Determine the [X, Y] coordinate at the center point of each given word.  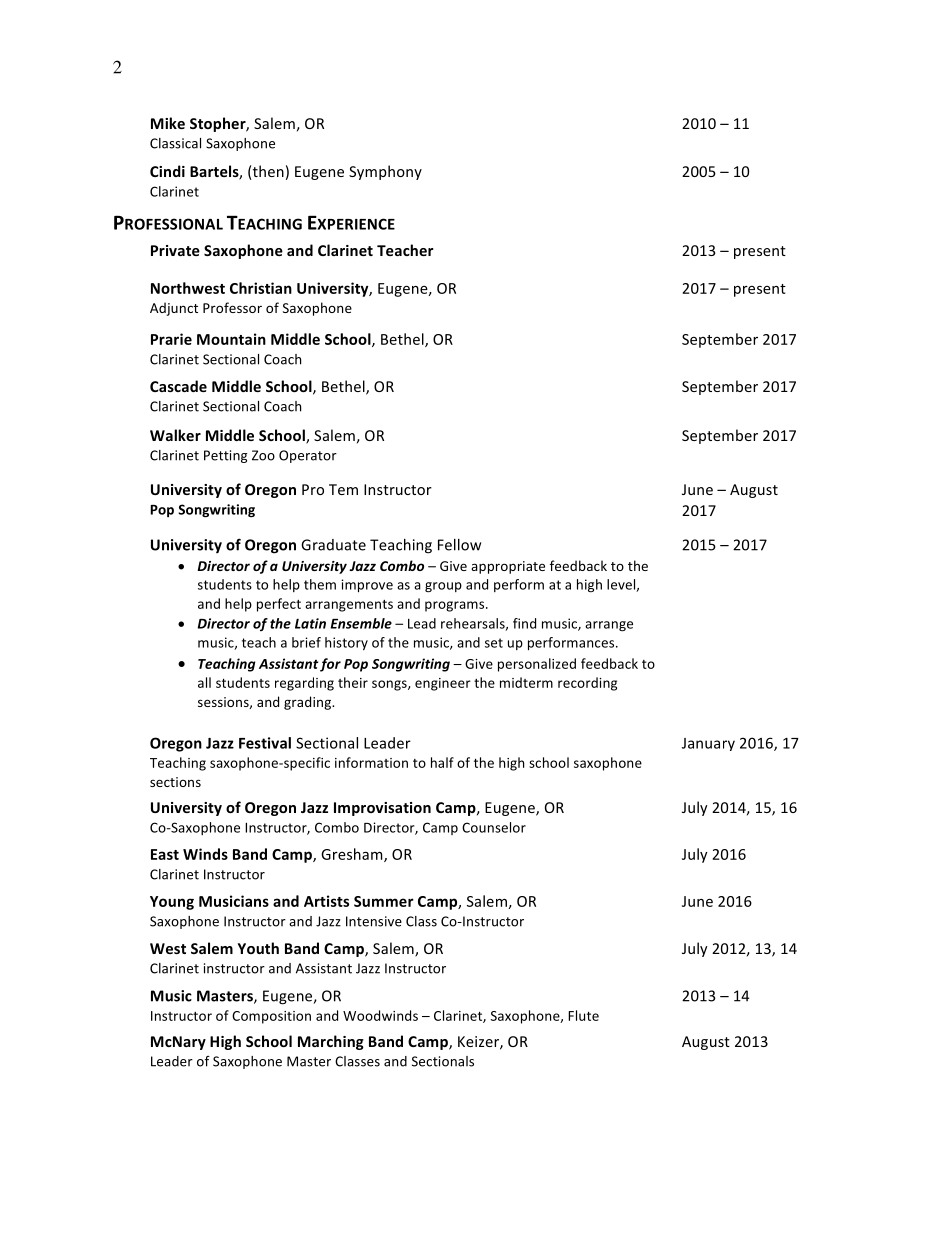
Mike [168, 123]
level [622, 585]
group [443, 587]
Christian [261, 288]
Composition [271, 1017]
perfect [279, 605]
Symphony [385, 172]
